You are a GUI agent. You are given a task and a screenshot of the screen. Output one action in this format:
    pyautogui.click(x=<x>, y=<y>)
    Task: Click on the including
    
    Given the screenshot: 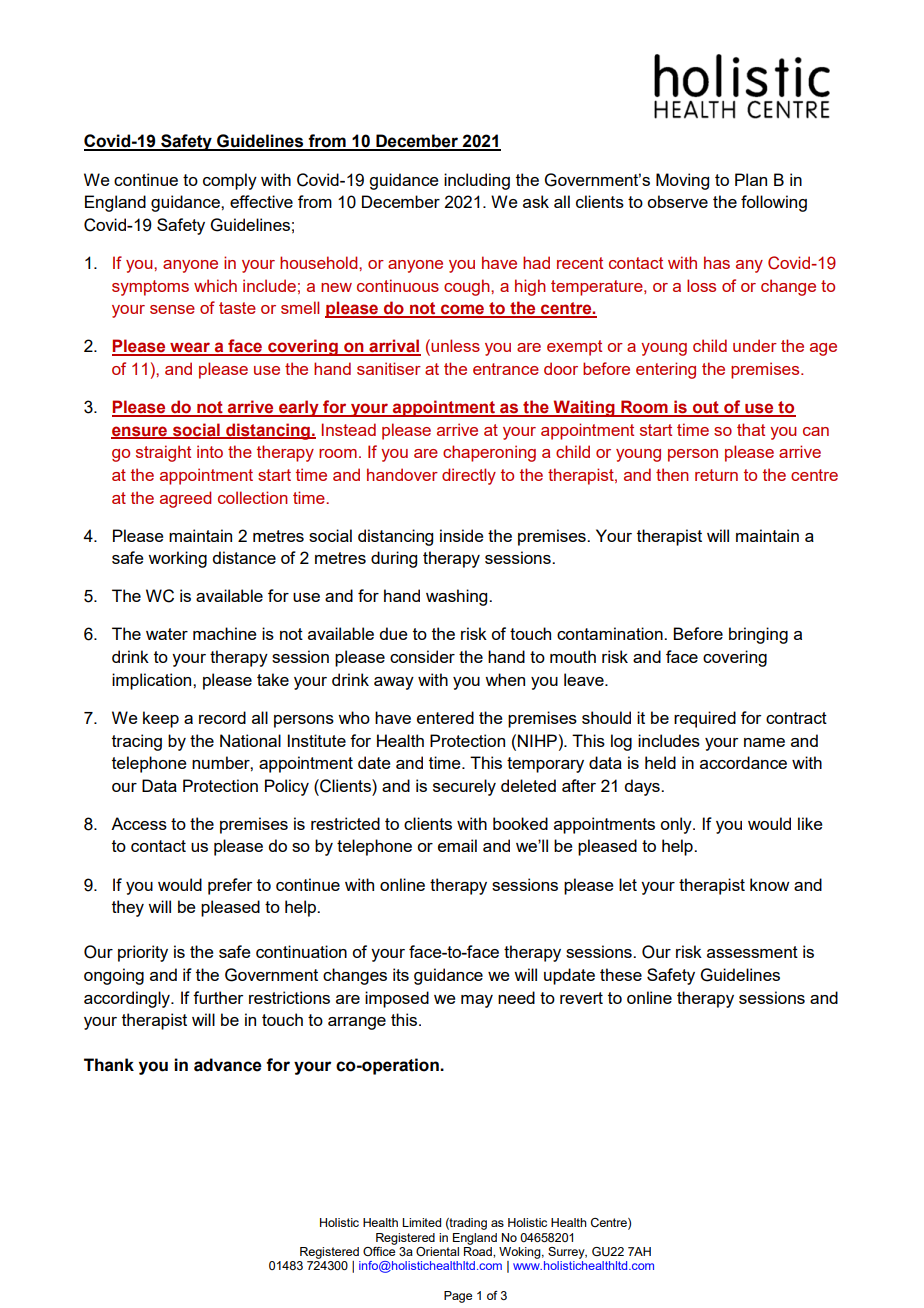 What is the action you would take?
    pyautogui.click(x=477, y=181)
